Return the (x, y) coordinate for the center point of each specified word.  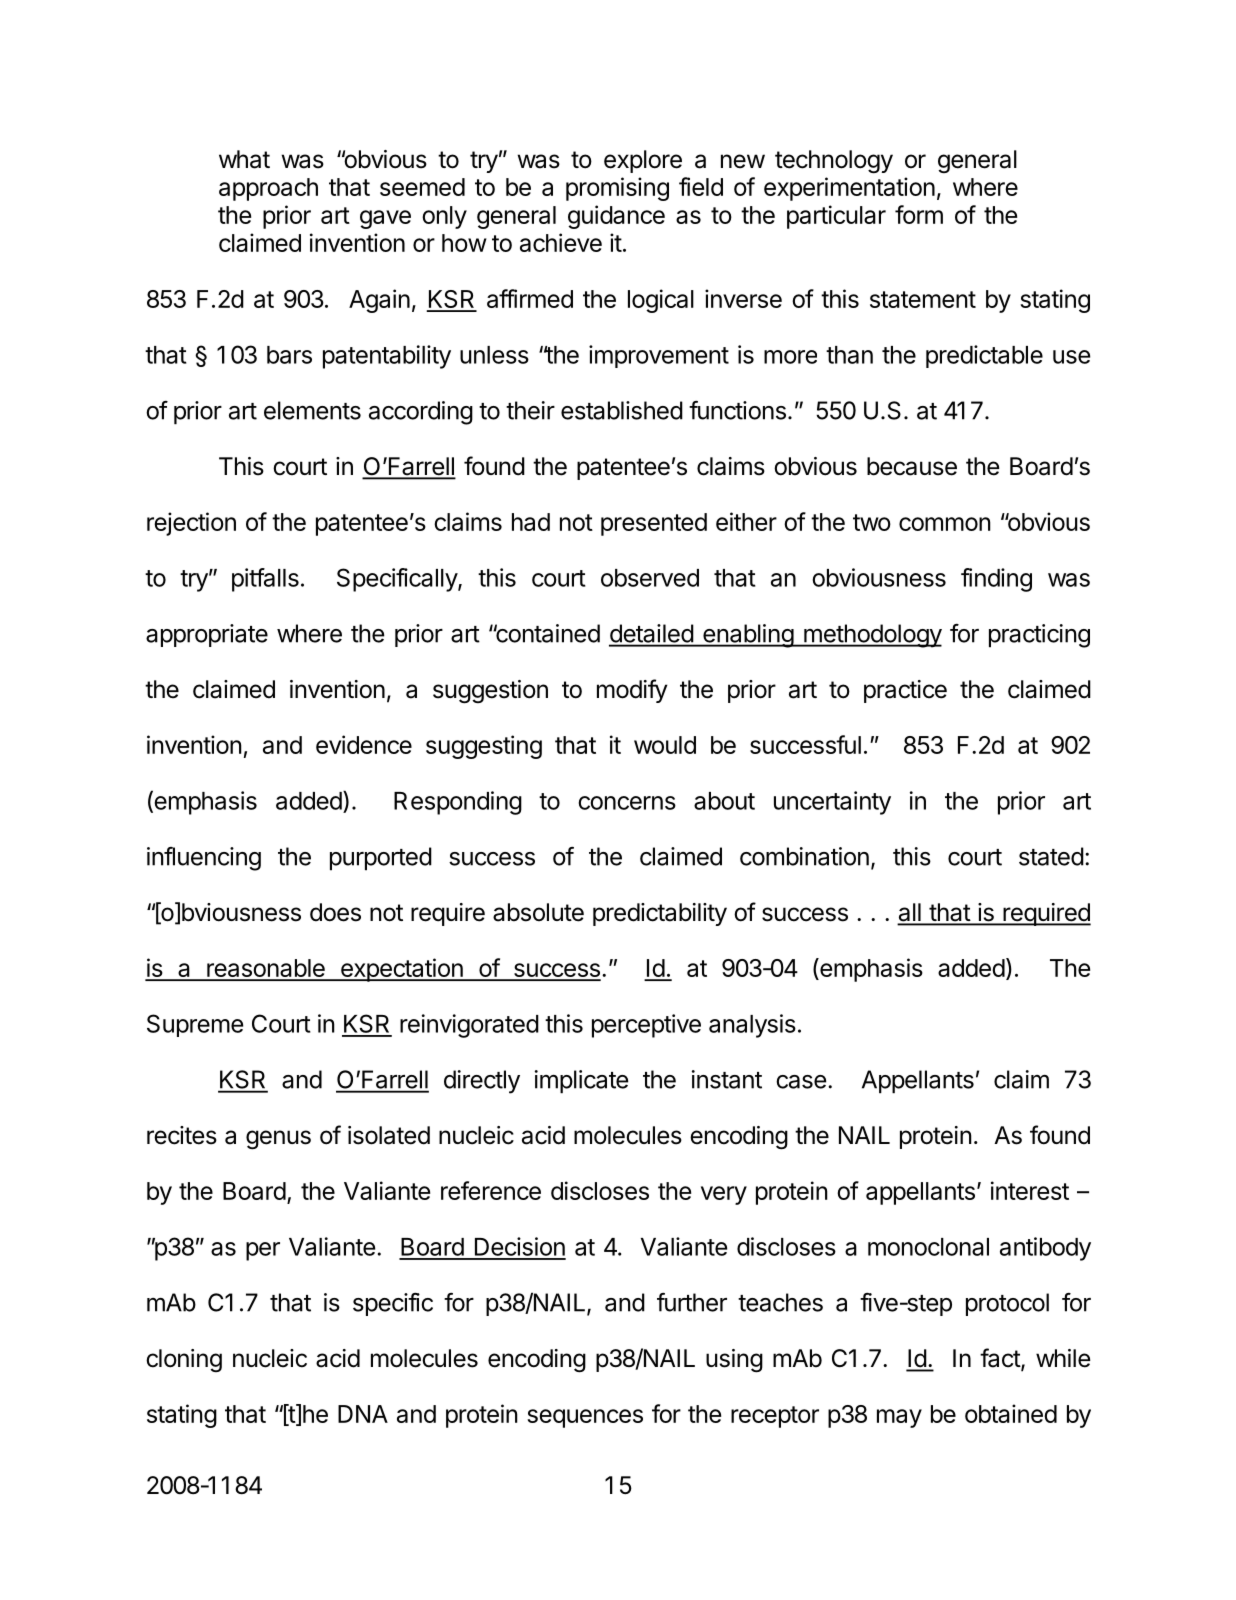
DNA (363, 1414)
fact (1001, 1359)
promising (617, 189)
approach (268, 189)
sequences (585, 1418)
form (919, 214)
